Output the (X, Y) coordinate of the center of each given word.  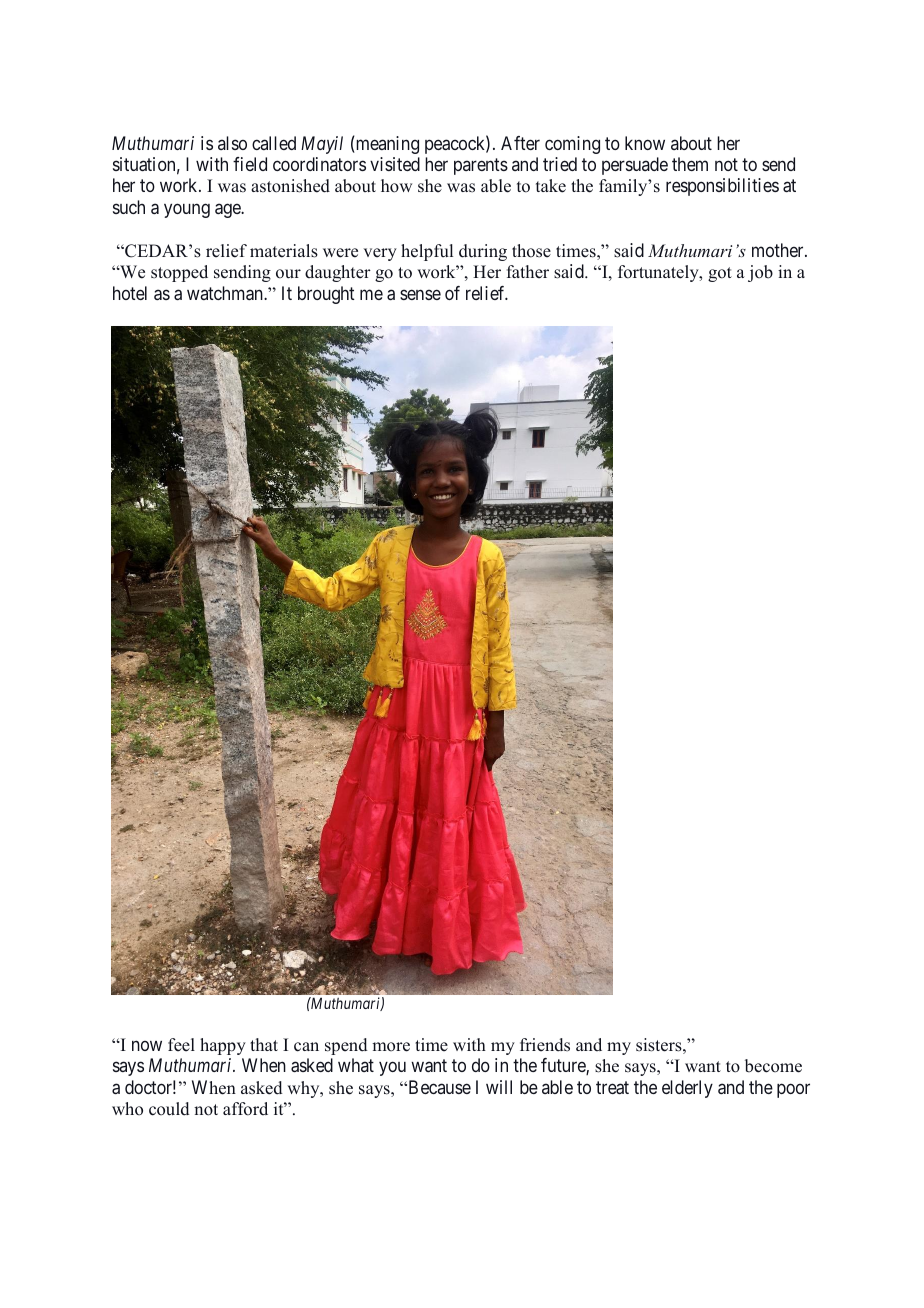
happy (223, 1046)
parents (481, 166)
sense (420, 294)
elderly (687, 1089)
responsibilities (722, 187)
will (499, 1087)
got (720, 274)
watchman (226, 293)
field (250, 164)
